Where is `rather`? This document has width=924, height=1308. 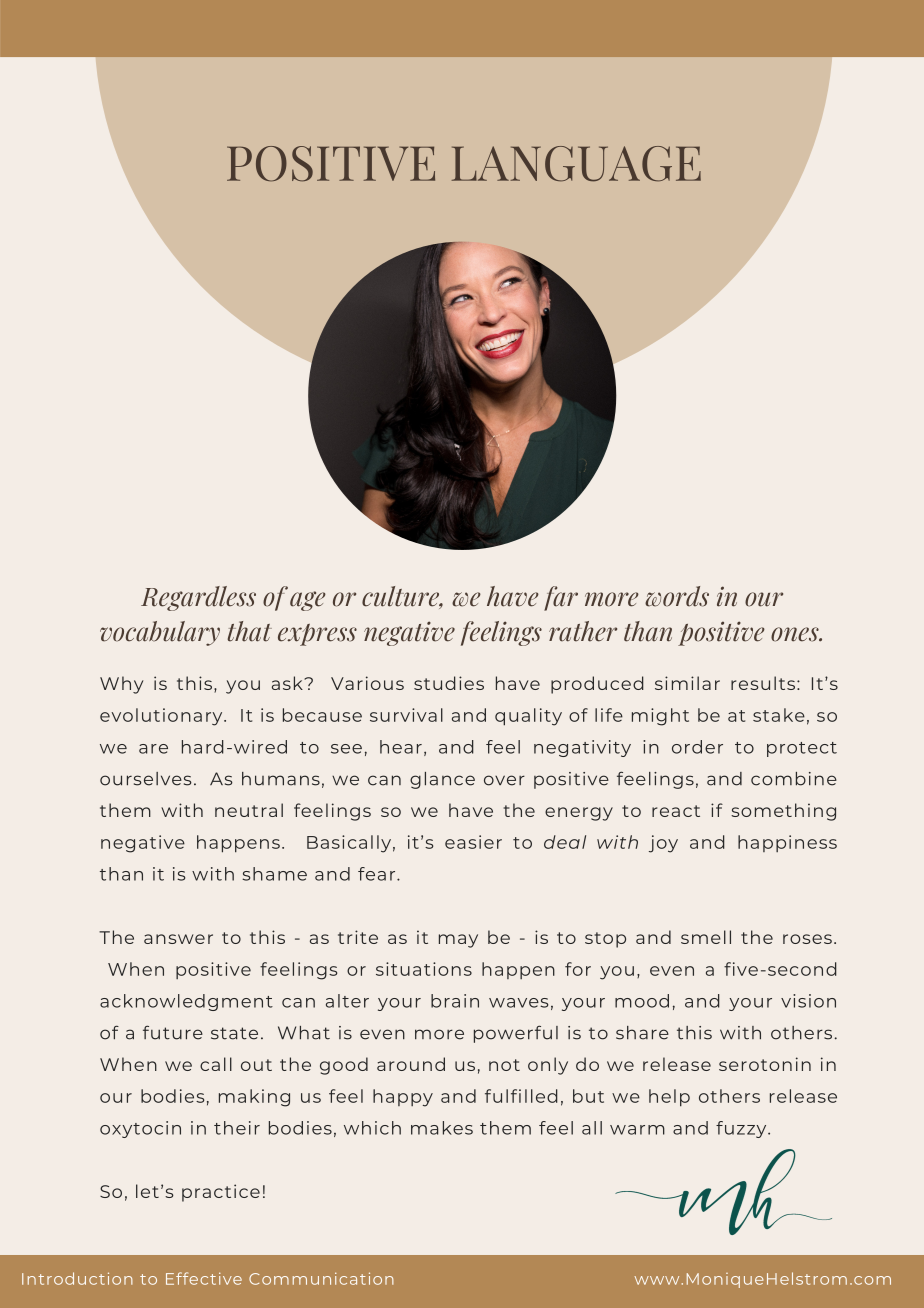
rather is located at coordinates (583, 631).
